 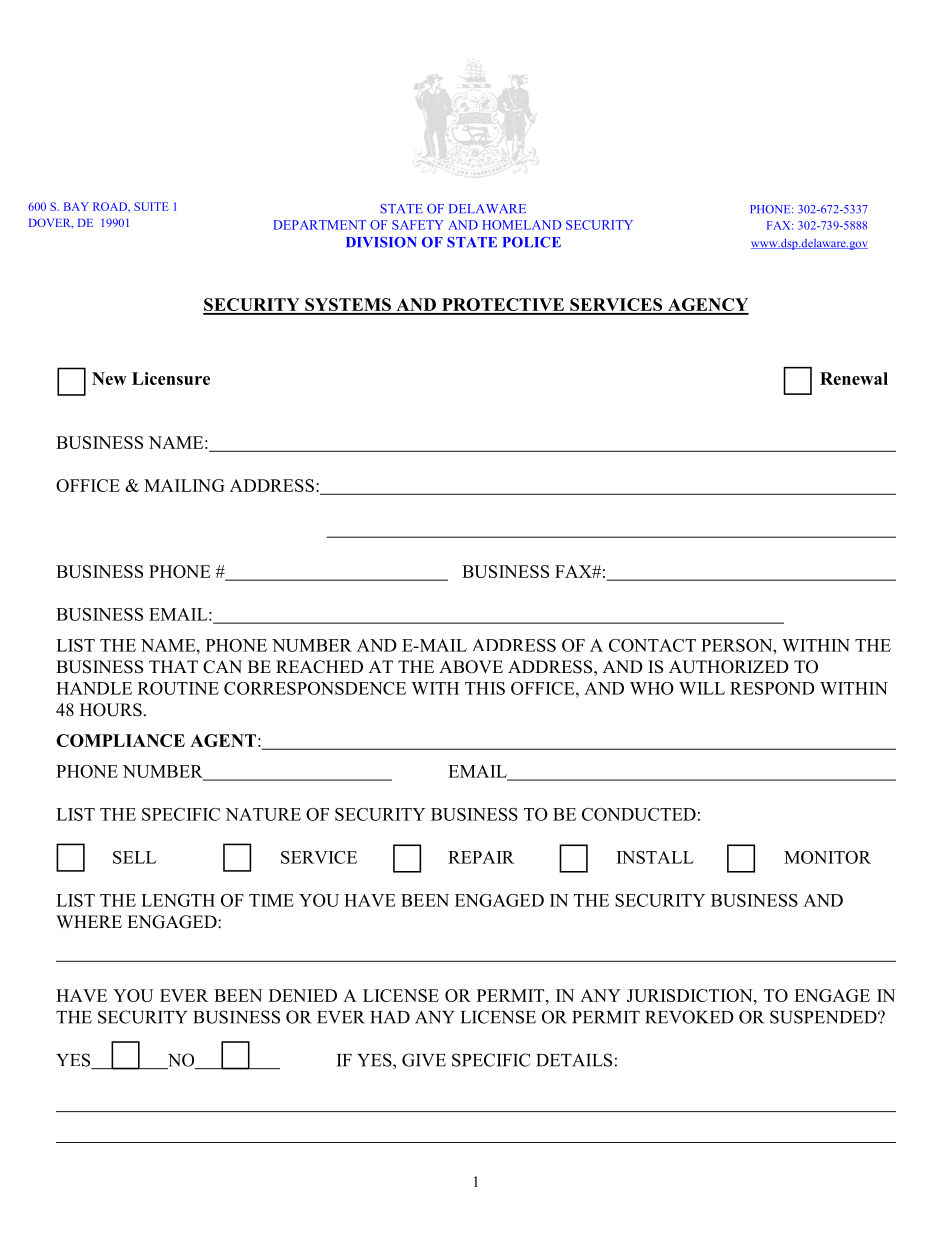 What do you see at coordinates (772, 688) in the screenshot?
I see `RESPOND` at bounding box center [772, 688].
